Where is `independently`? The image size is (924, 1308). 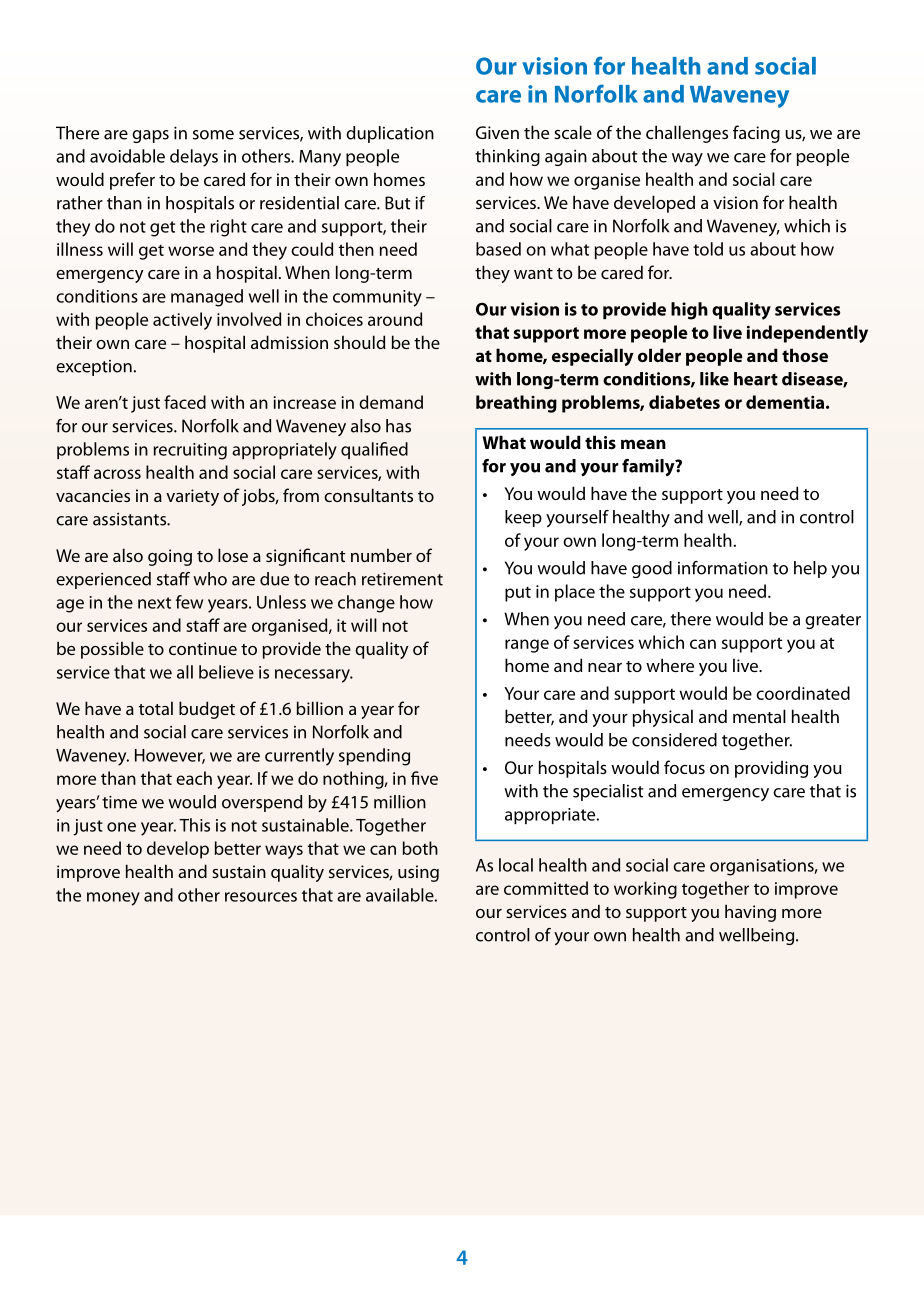 independently is located at coordinates (807, 334).
